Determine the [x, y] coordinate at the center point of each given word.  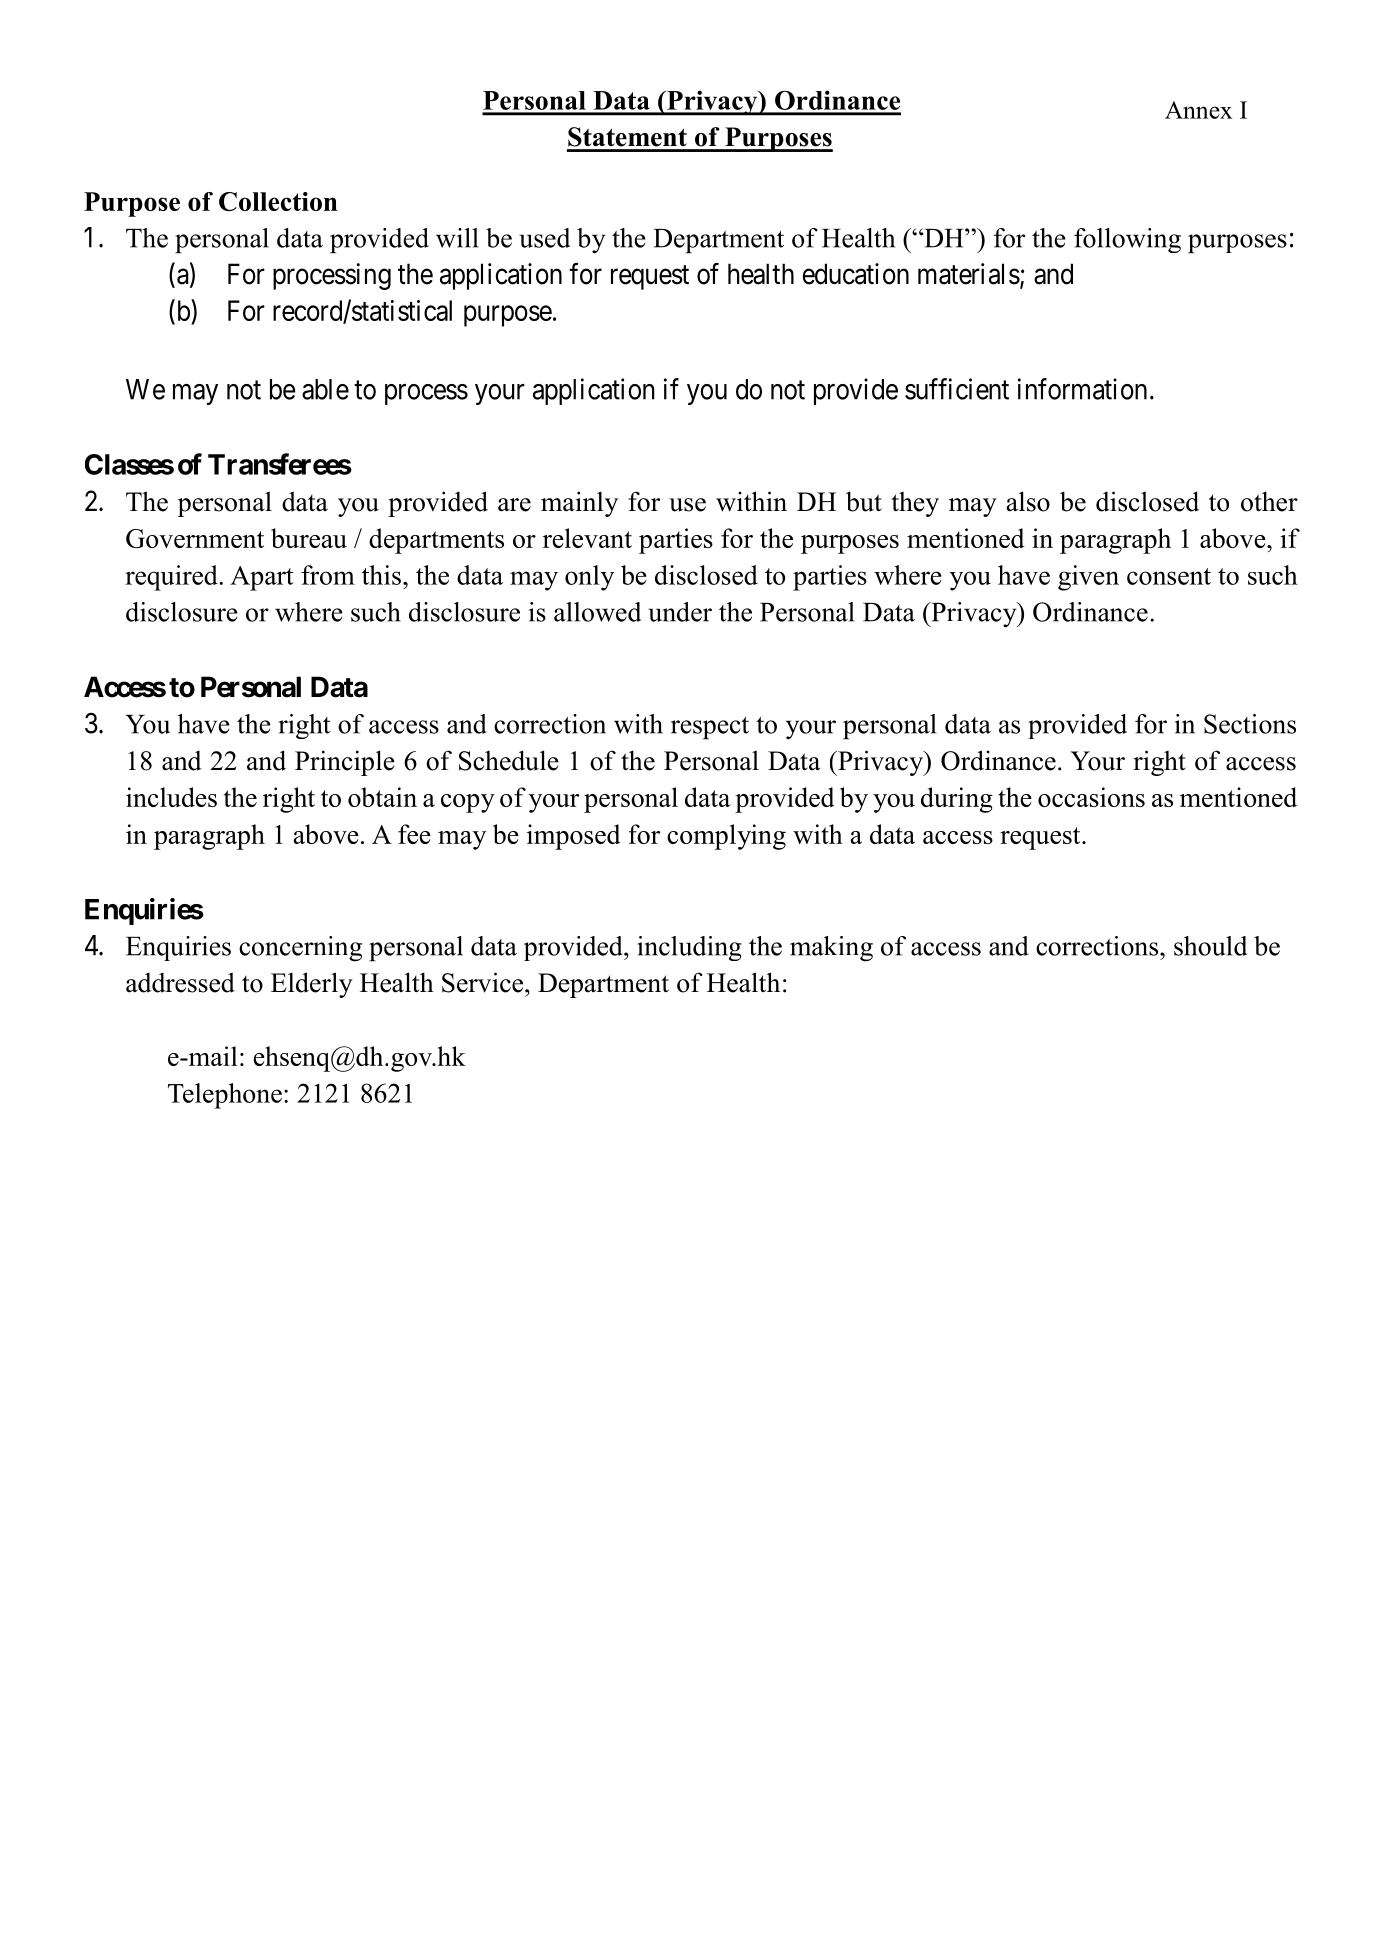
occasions [1091, 797]
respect [710, 728]
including [689, 948]
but [864, 501]
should [1210, 946]
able [325, 389]
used [544, 238]
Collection [278, 201]
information [1082, 389]
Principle [345, 763]
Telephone [225, 1096]
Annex [1199, 110]
